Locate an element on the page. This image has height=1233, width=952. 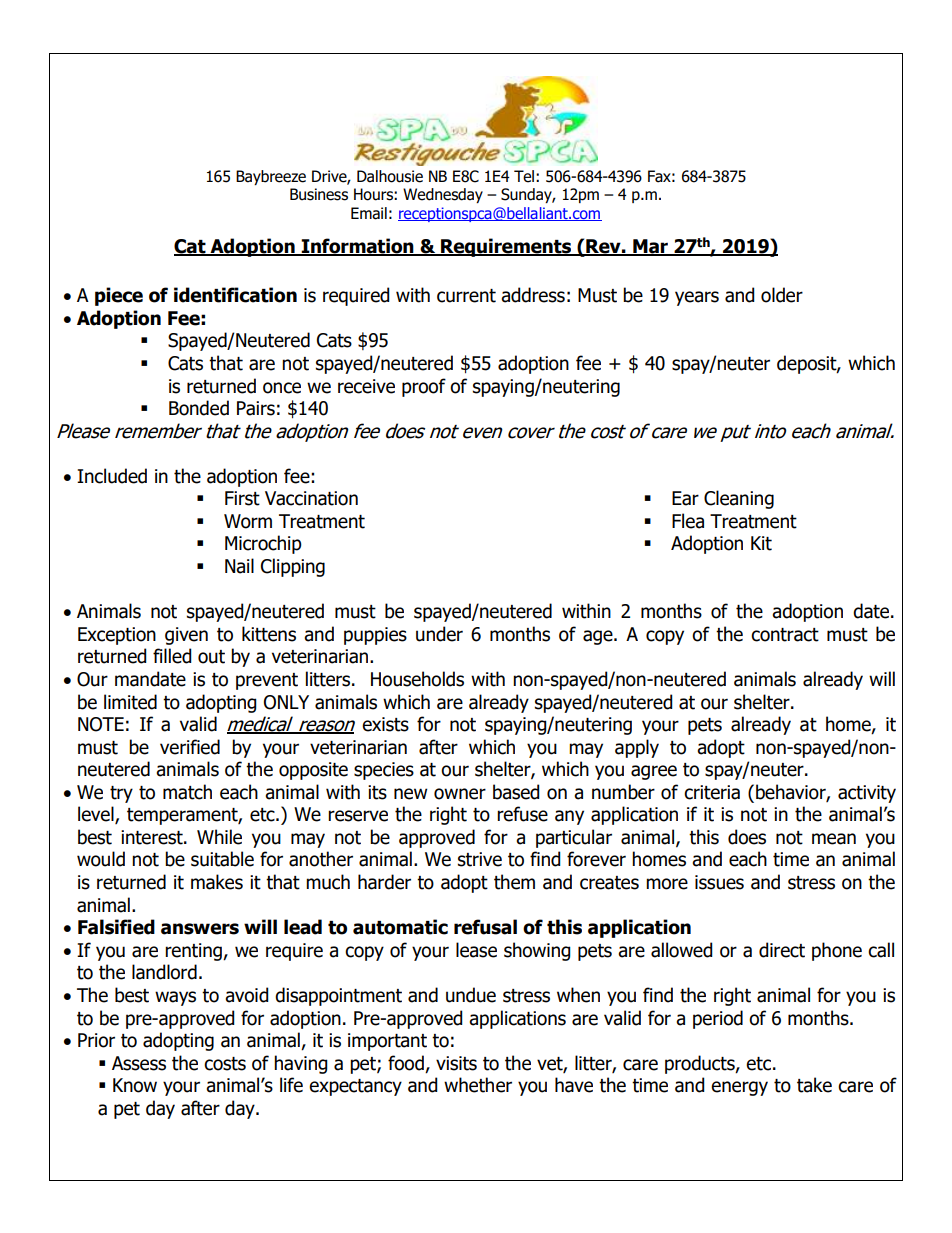
criteria is located at coordinates (712, 792).
